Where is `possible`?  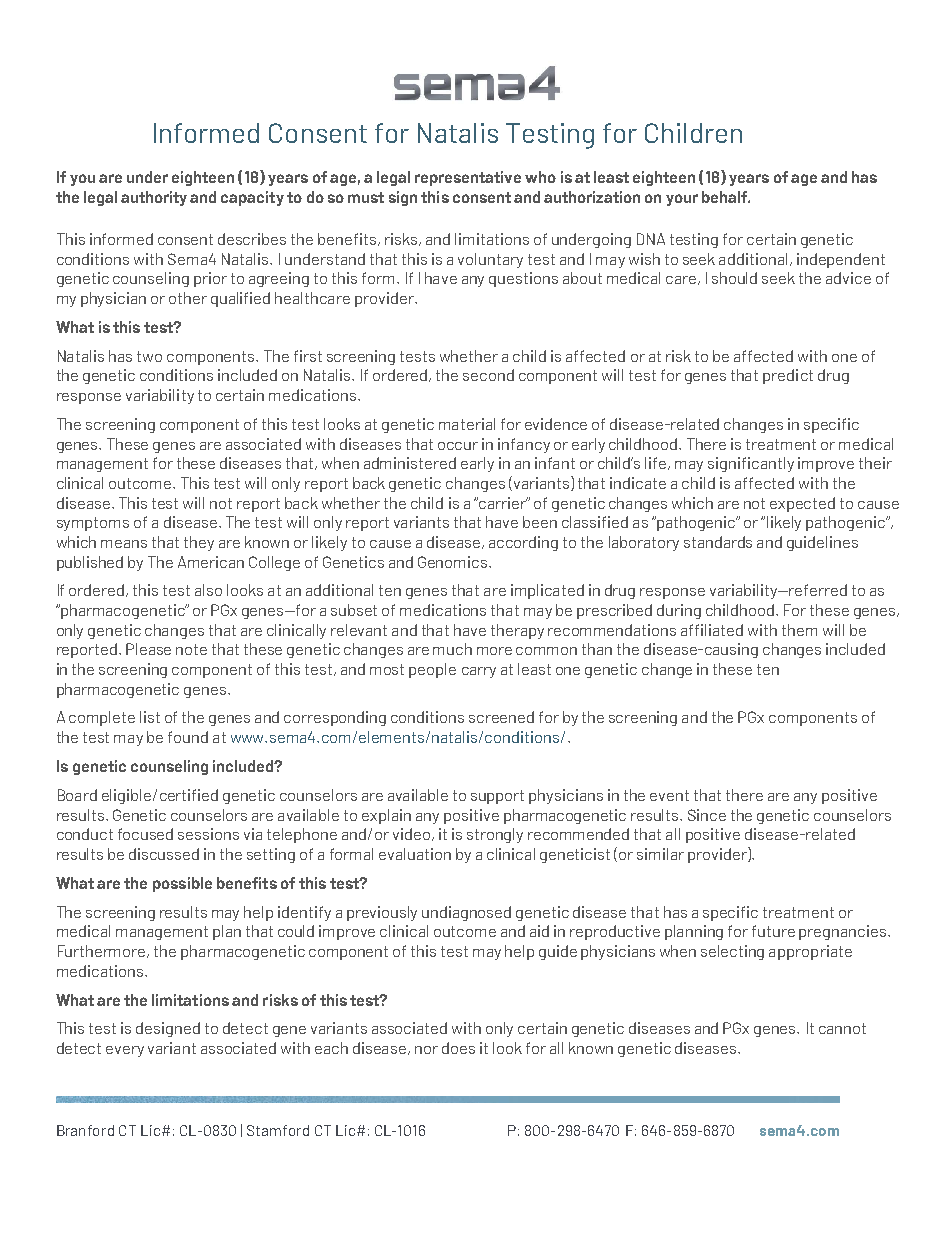 possible is located at coordinates (182, 884).
